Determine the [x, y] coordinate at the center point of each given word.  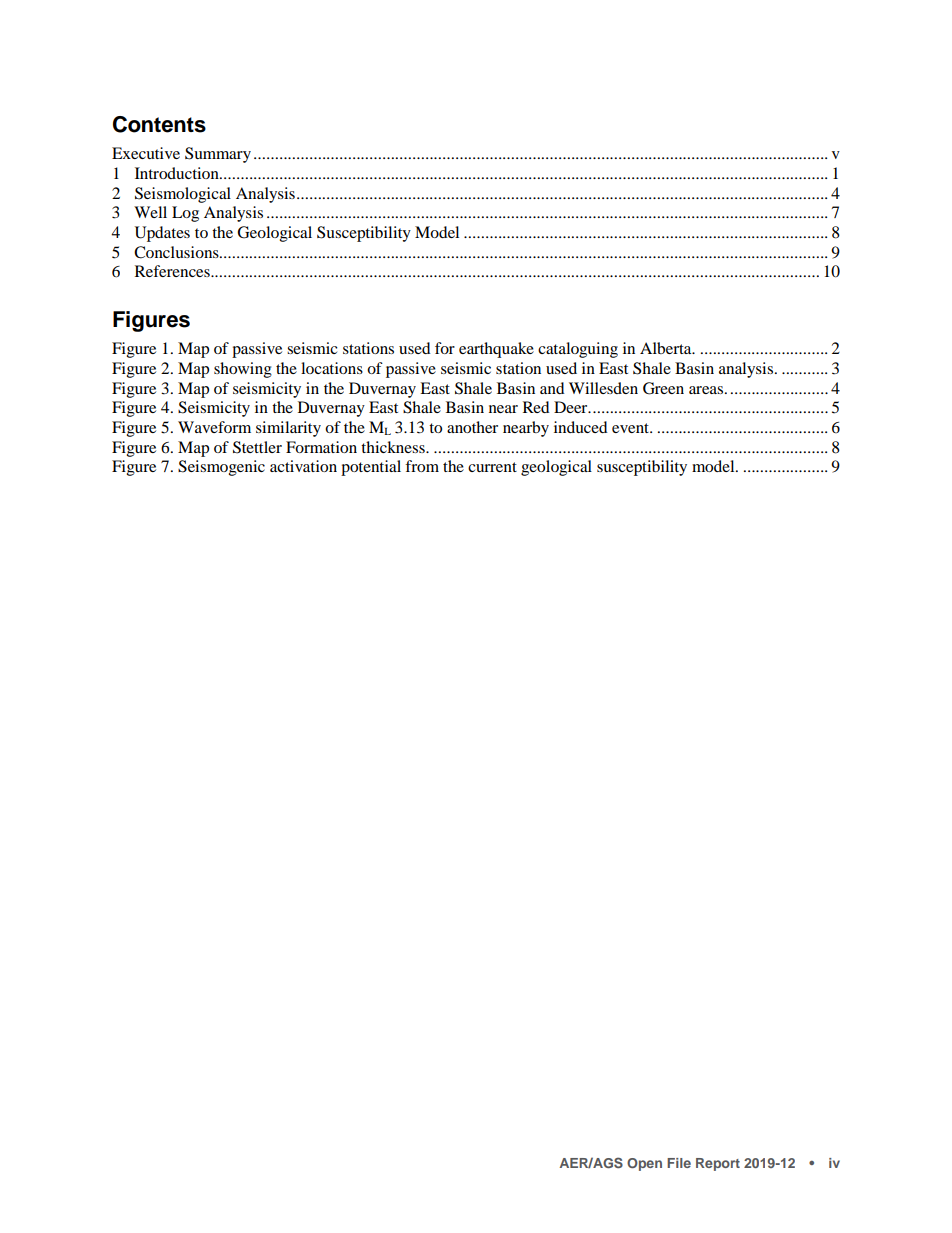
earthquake [496, 350]
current [492, 467]
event [631, 428]
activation [303, 466]
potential [371, 468]
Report [718, 1164]
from [422, 466]
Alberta [667, 348]
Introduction [178, 173]
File [679, 1163]
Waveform [214, 427]
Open [644, 1164]
